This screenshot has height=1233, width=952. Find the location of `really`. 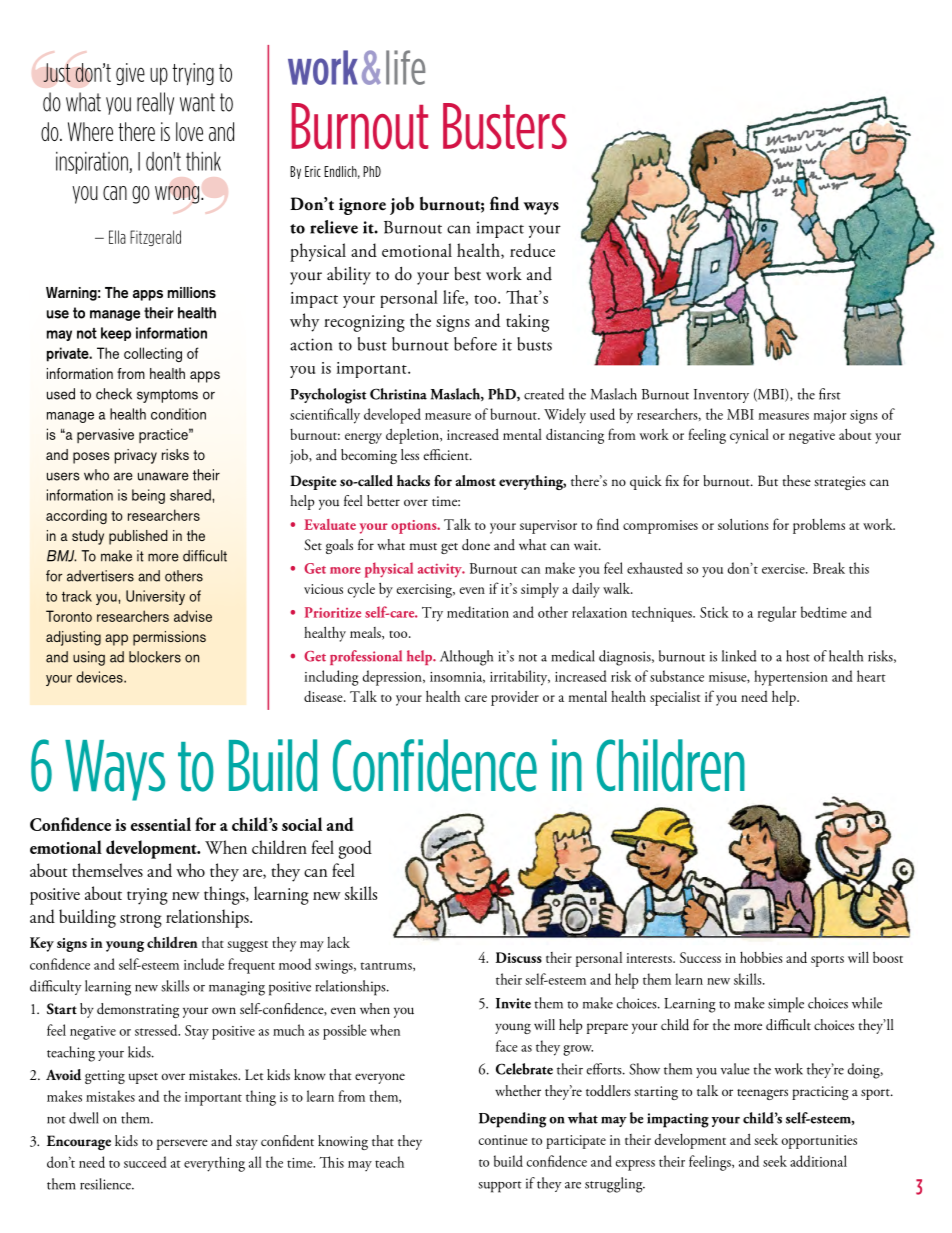

really is located at coordinates (155, 103).
